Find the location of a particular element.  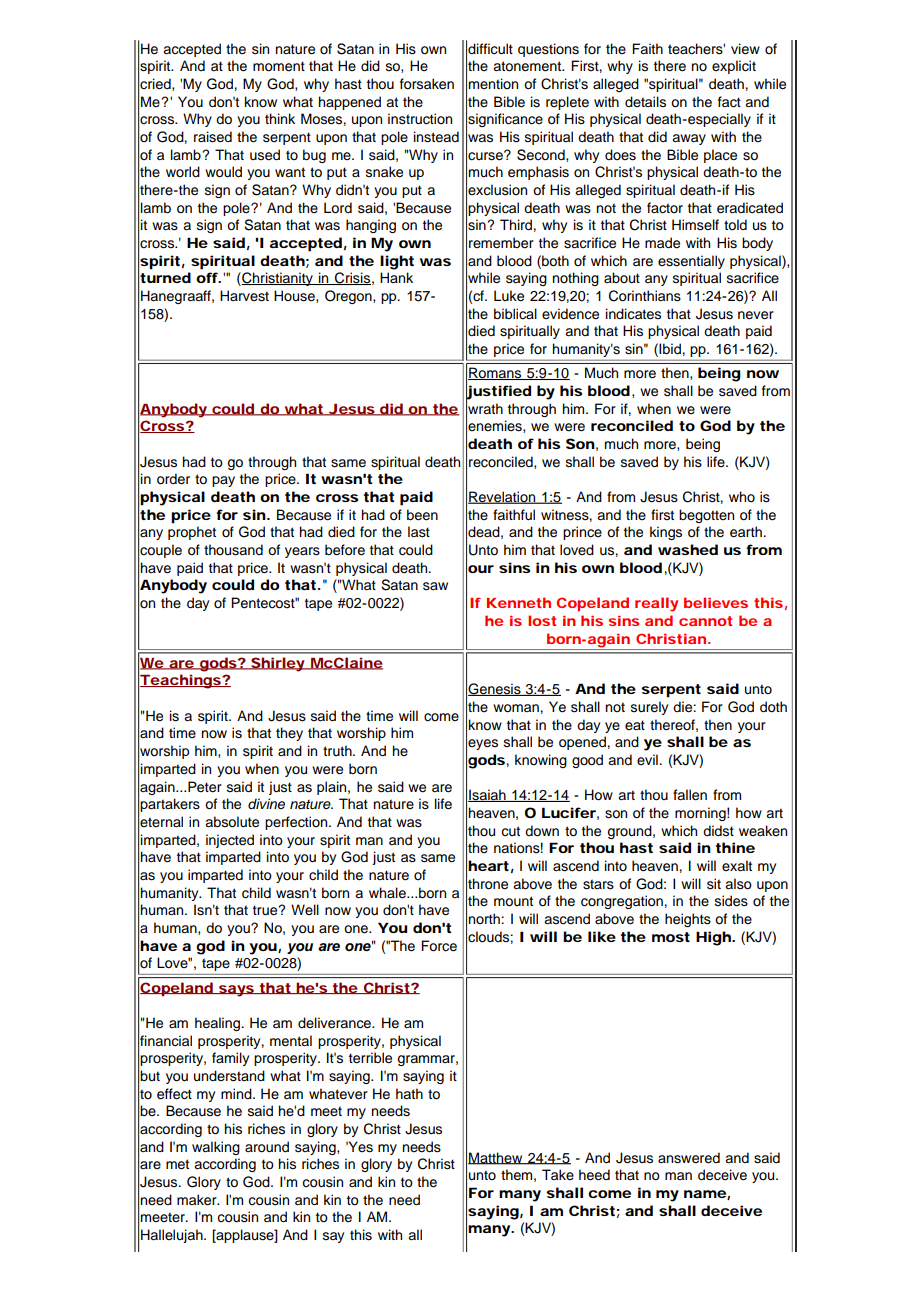

cannot is located at coordinates (705, 621).
